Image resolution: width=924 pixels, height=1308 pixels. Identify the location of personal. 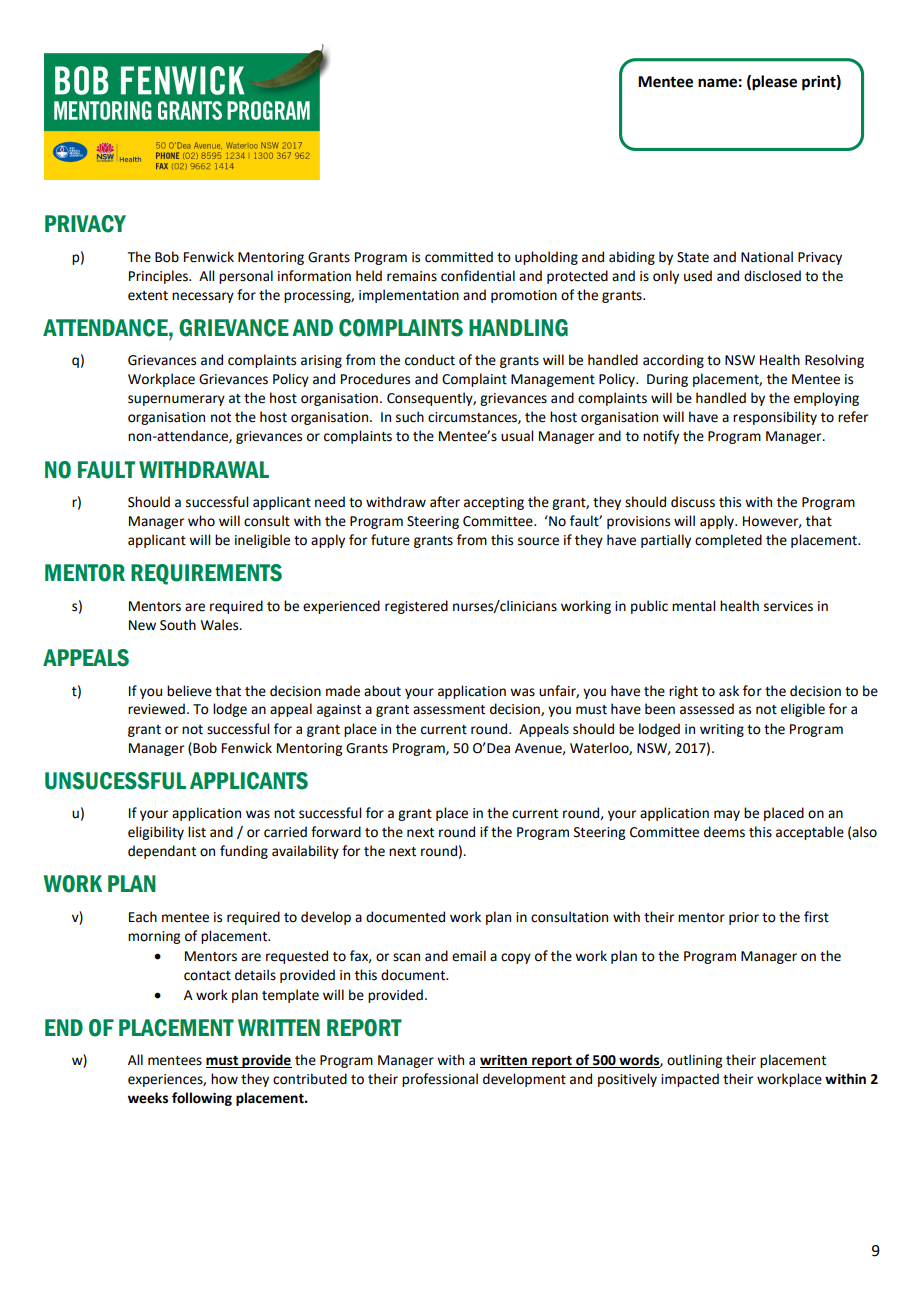
(246, 277).
